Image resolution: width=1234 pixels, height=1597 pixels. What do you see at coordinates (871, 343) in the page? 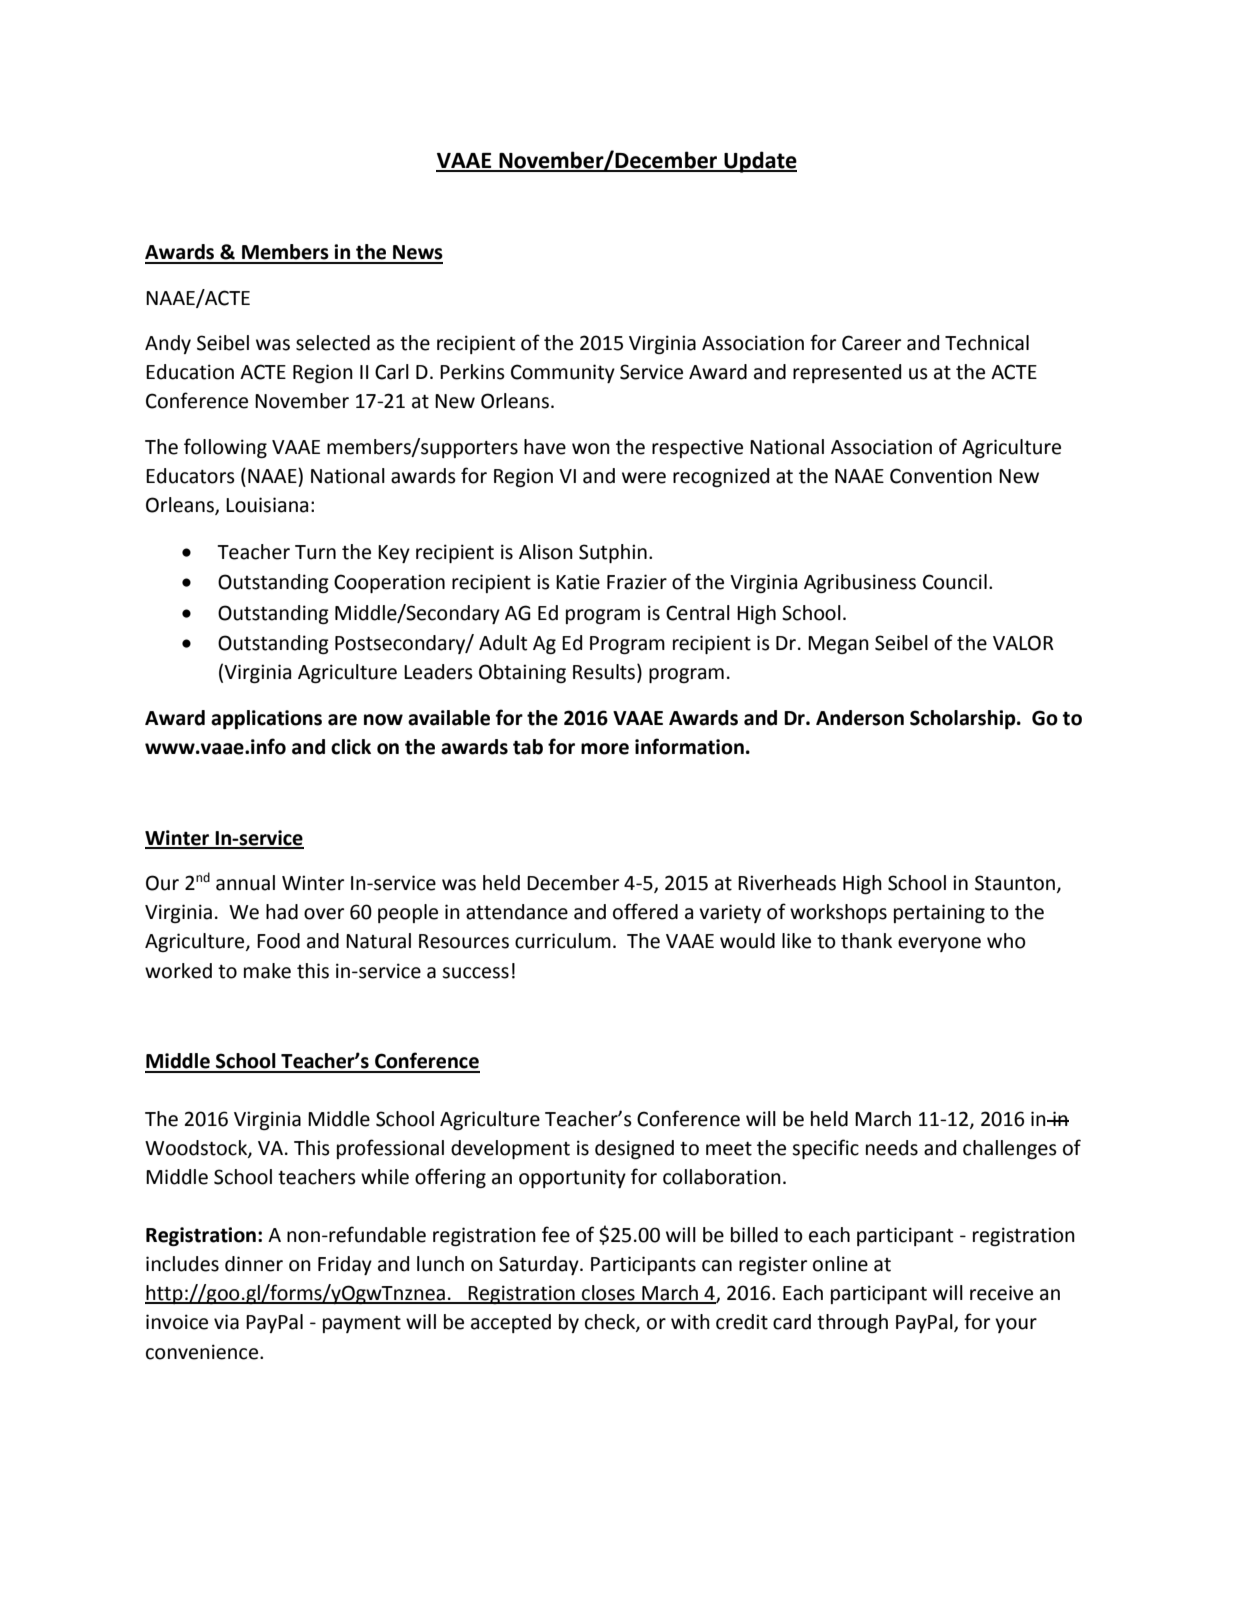
I see `Career` at bounding box center [871, 343].
